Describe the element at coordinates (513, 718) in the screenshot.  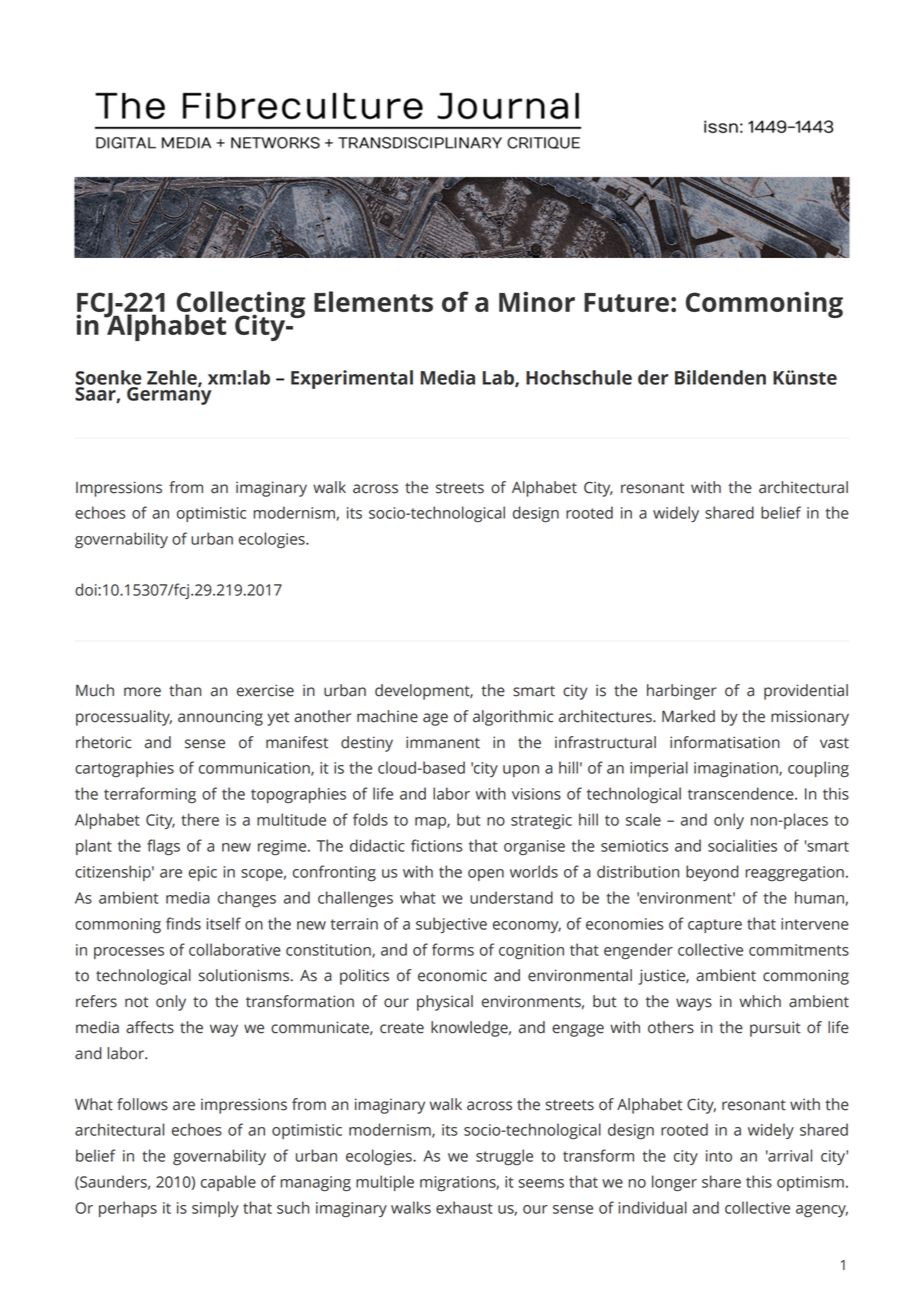
I see `algorithmic` at that location.
